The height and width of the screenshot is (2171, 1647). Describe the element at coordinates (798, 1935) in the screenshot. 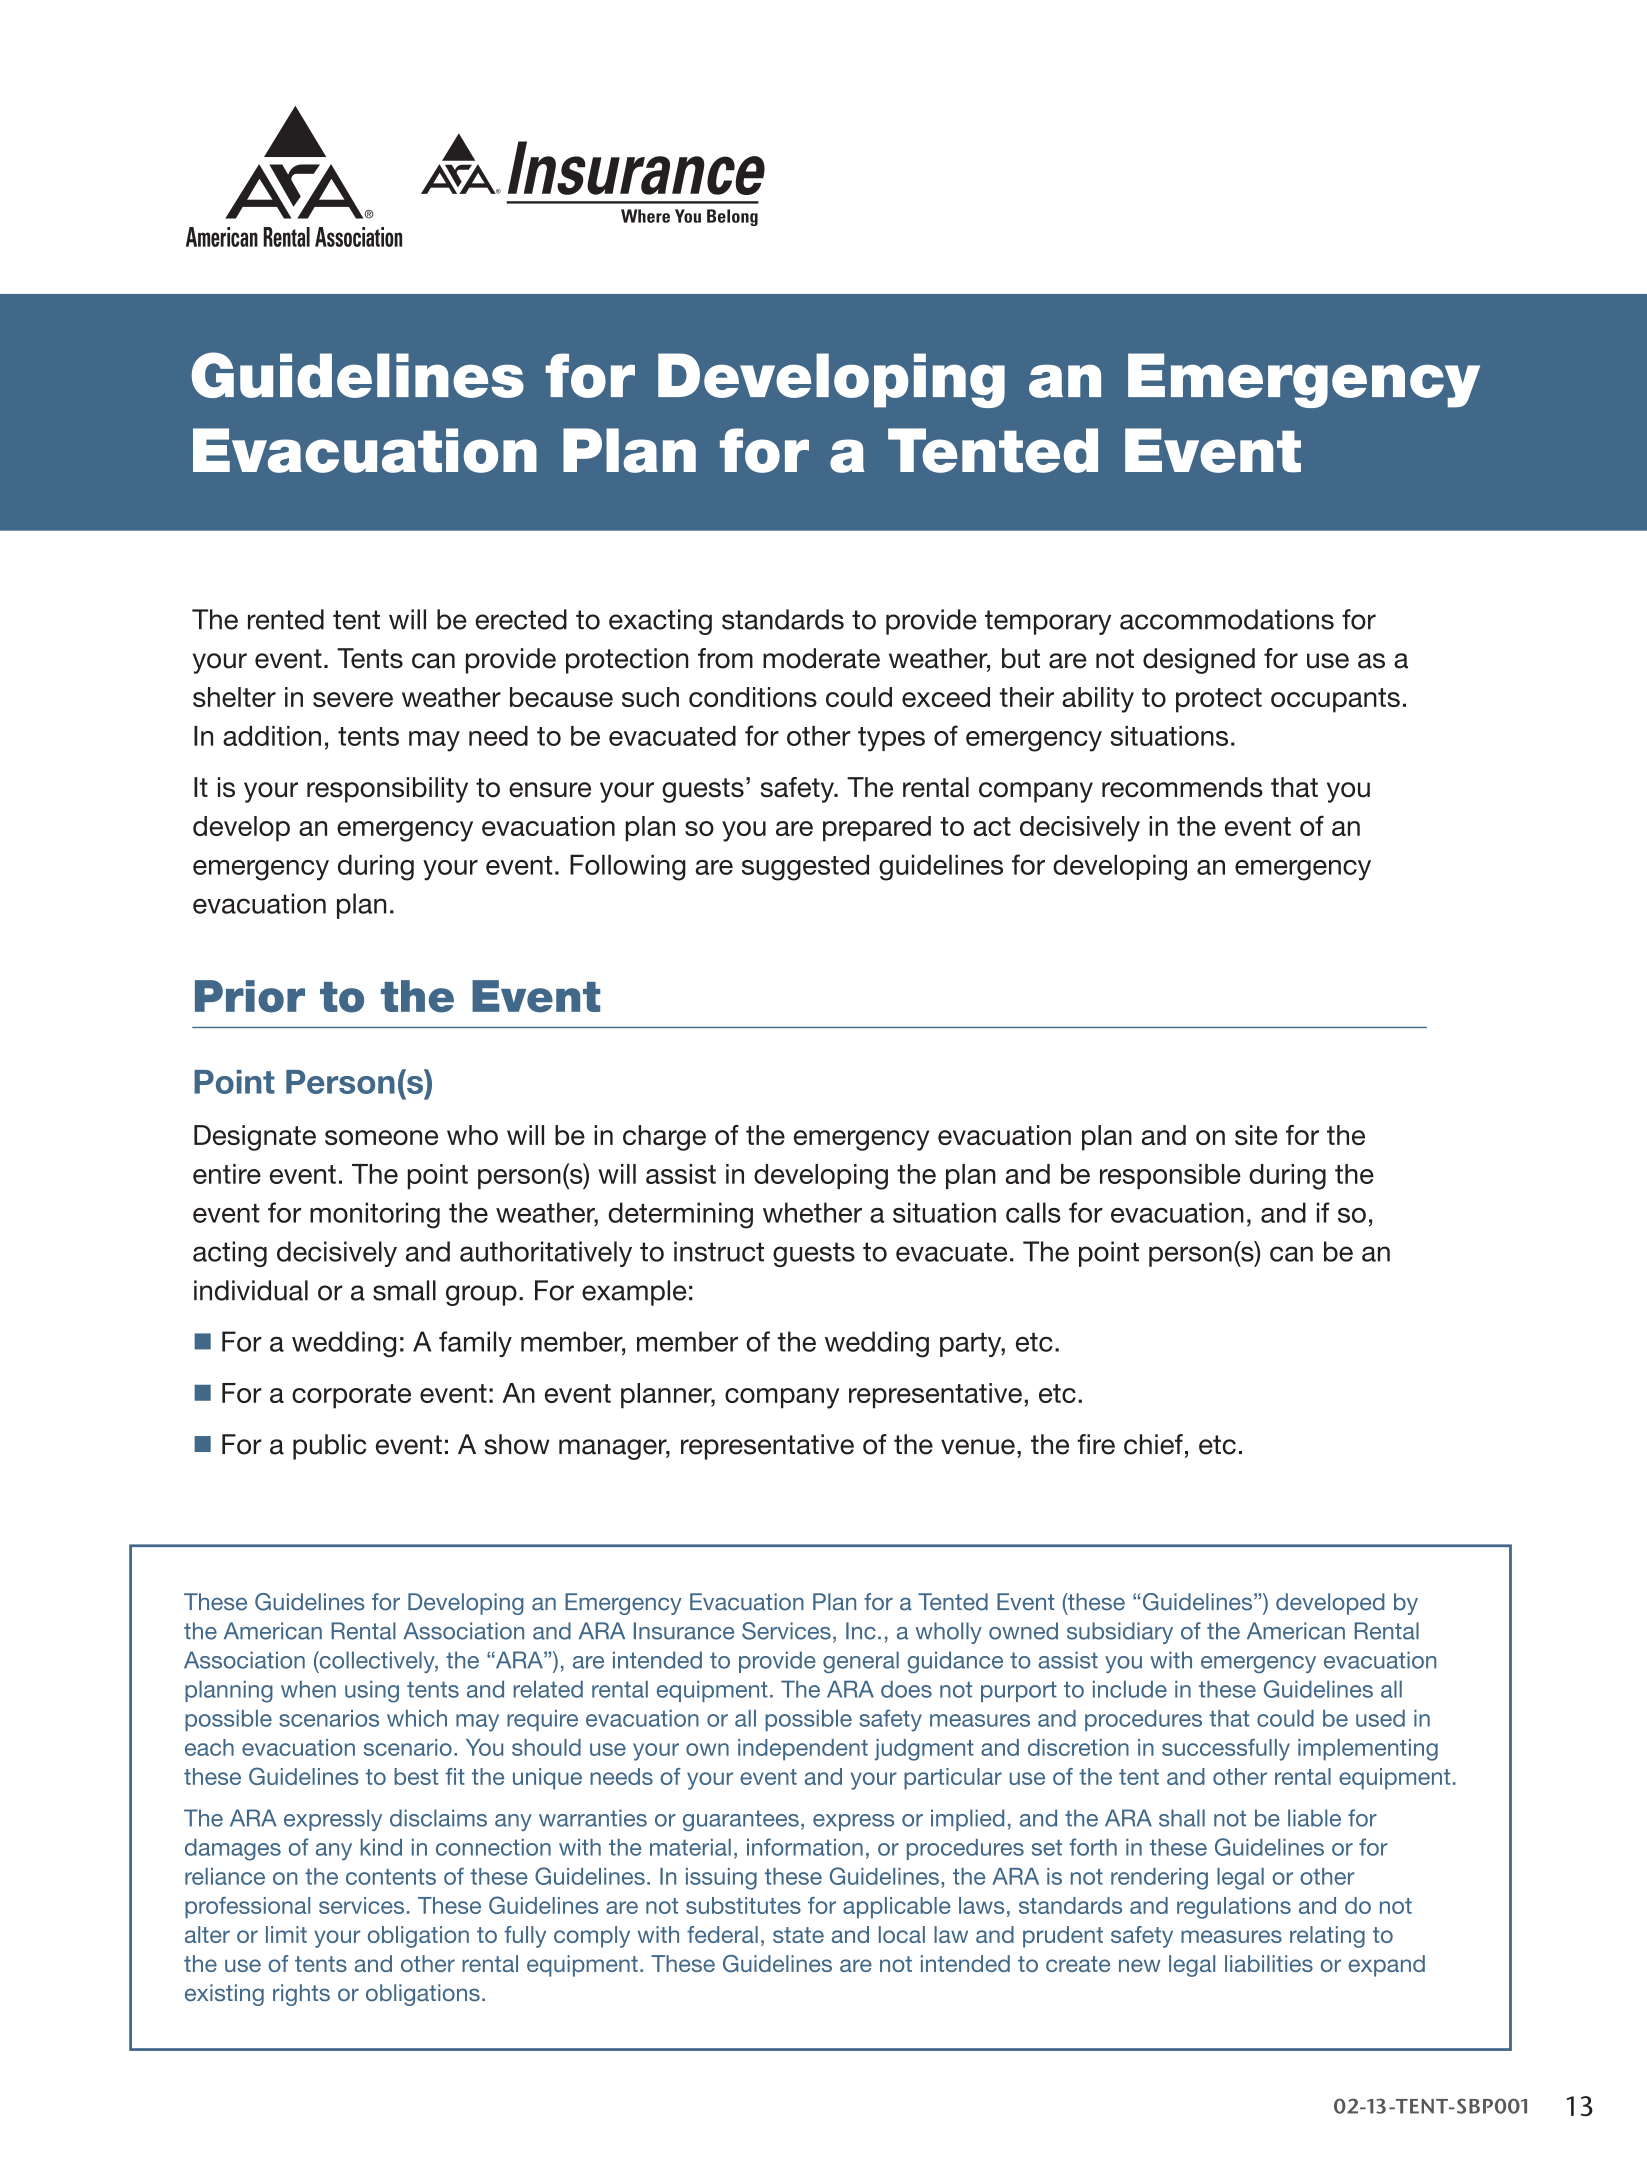

I see `state` at that location.
